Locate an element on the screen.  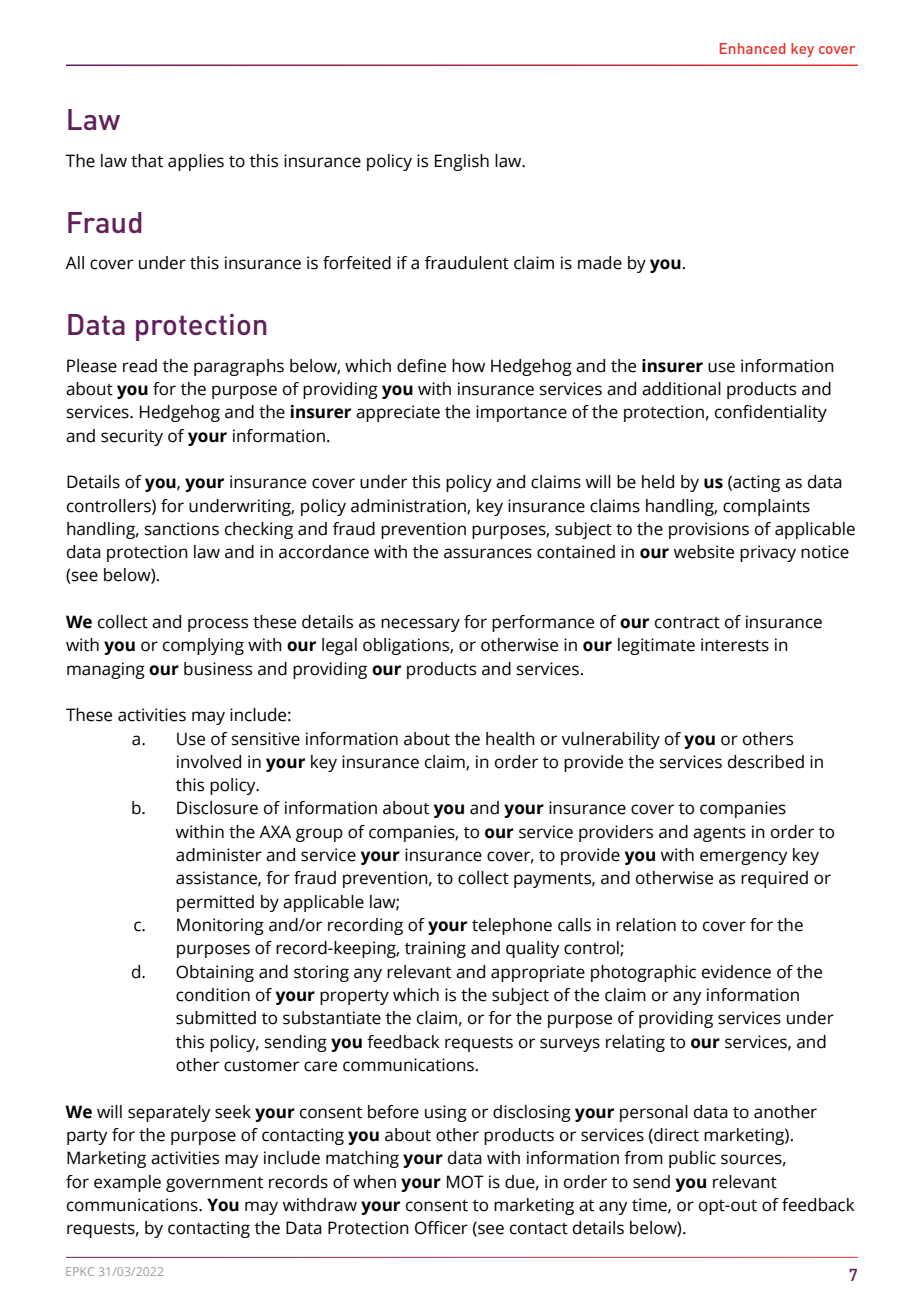
English is located at coordinates (462, 162).
